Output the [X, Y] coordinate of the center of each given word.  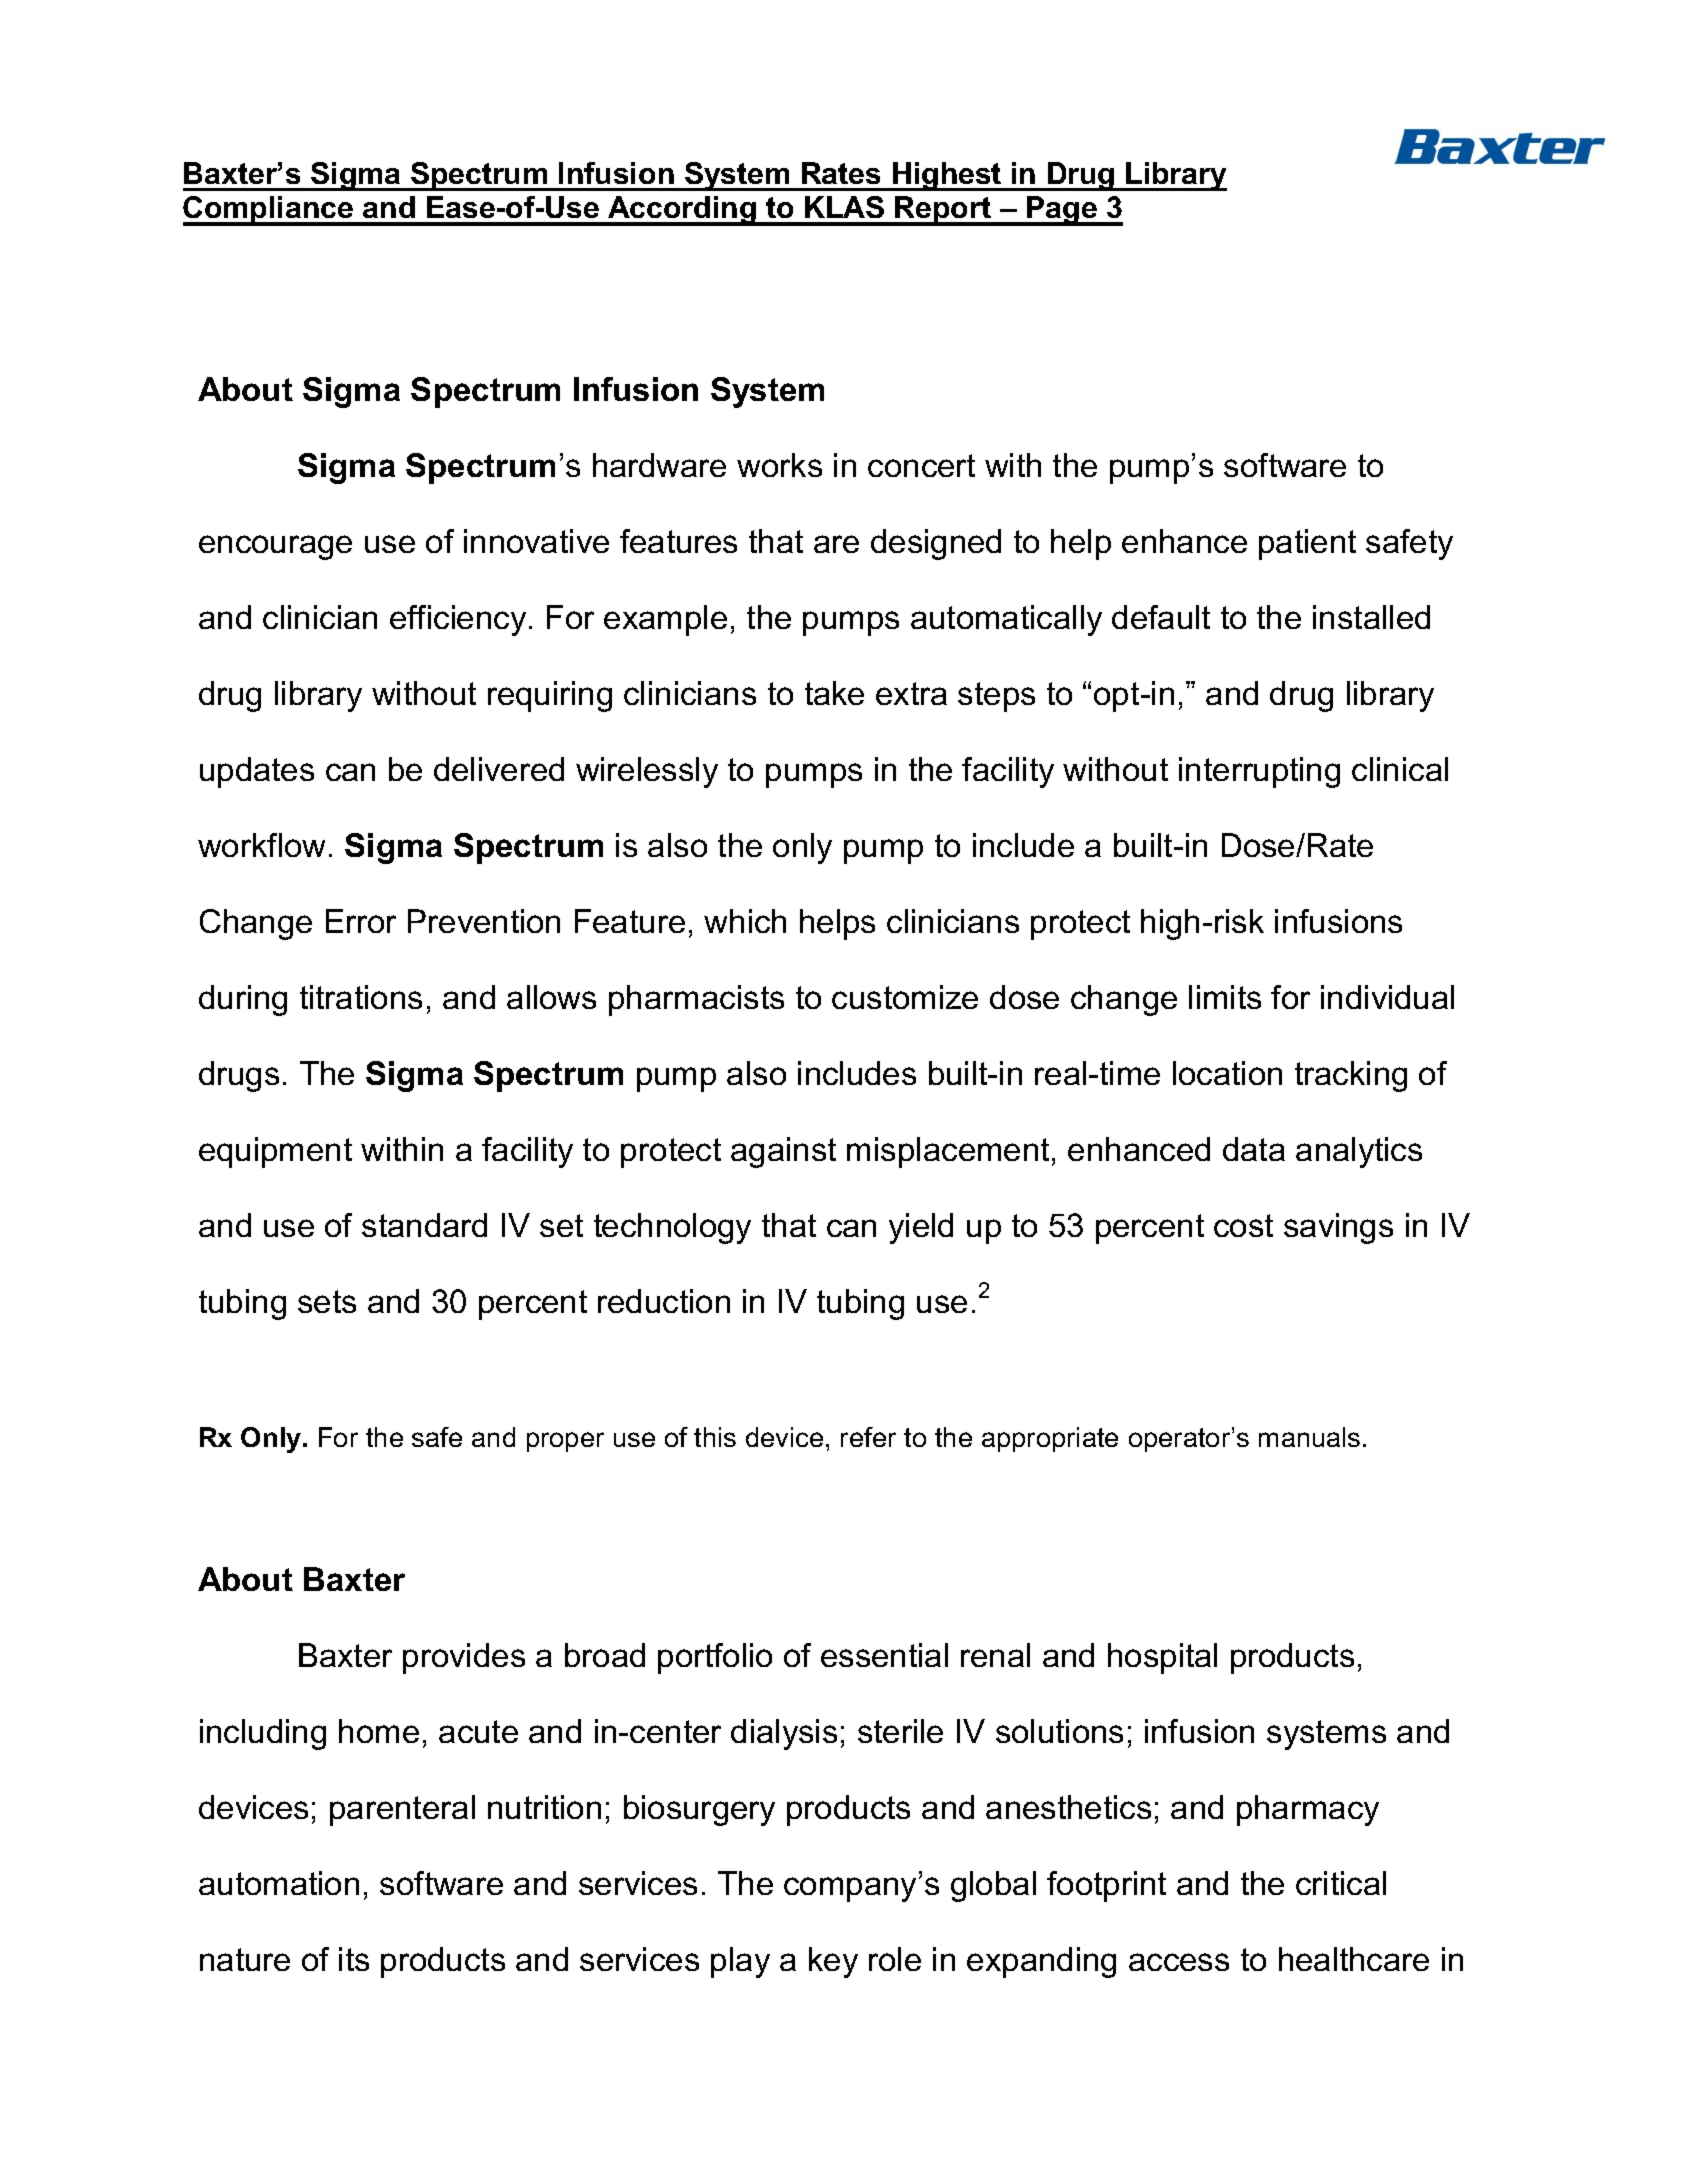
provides [464, 1658]
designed [936, 544]
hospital [1162, 1658]
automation [279, 1883]
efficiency [458, 620]
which [745, 921]
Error [361, 921]
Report [943, 211]
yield [921, 1228]
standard [424, 1225]
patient [1307, 544]
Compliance [269, 211]
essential [884, 1655]
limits [1225, 997]
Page [1062, 211]
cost [1243, 1225]
